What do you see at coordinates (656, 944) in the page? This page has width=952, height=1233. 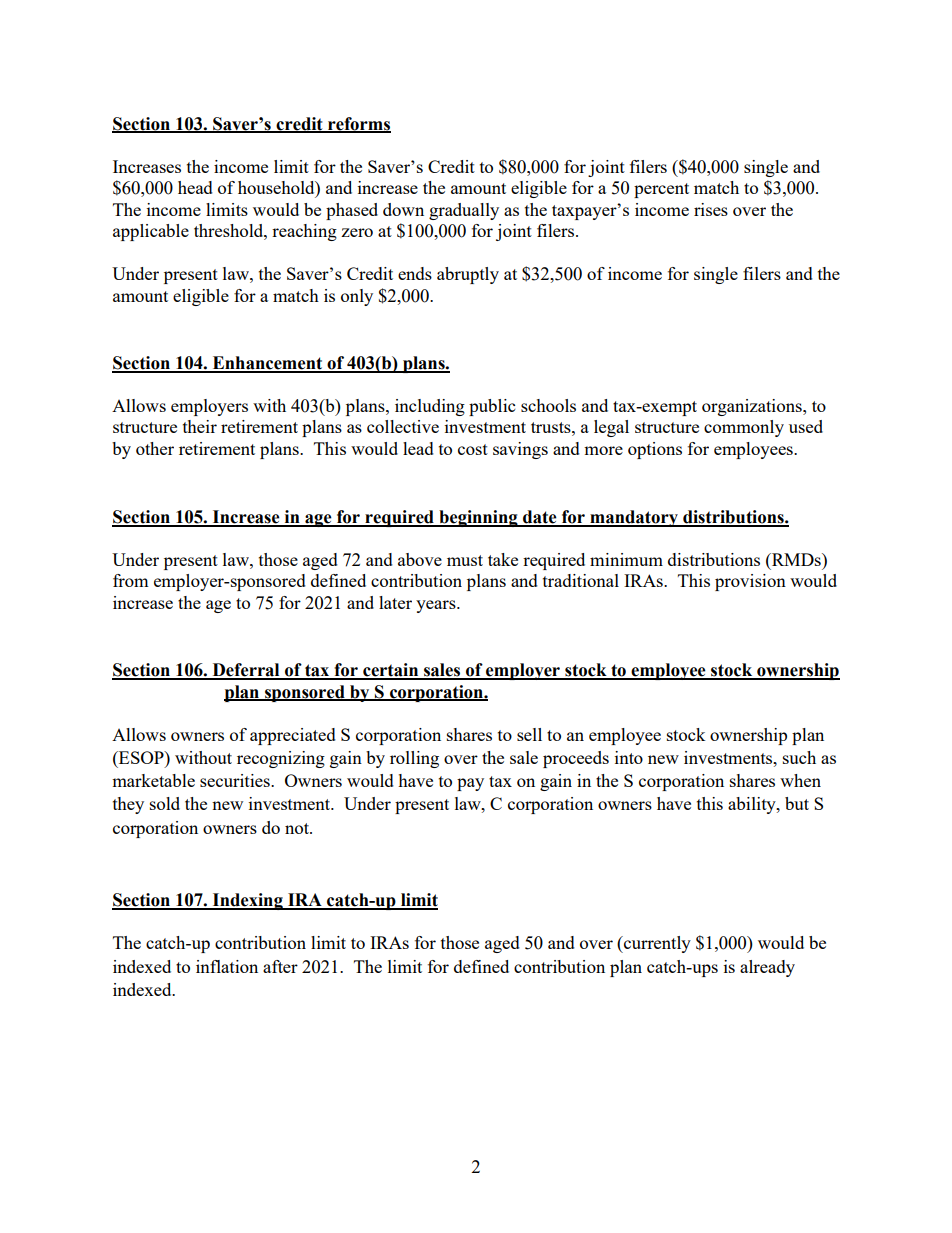 I see `currently` at bounding box center [656, 944].
